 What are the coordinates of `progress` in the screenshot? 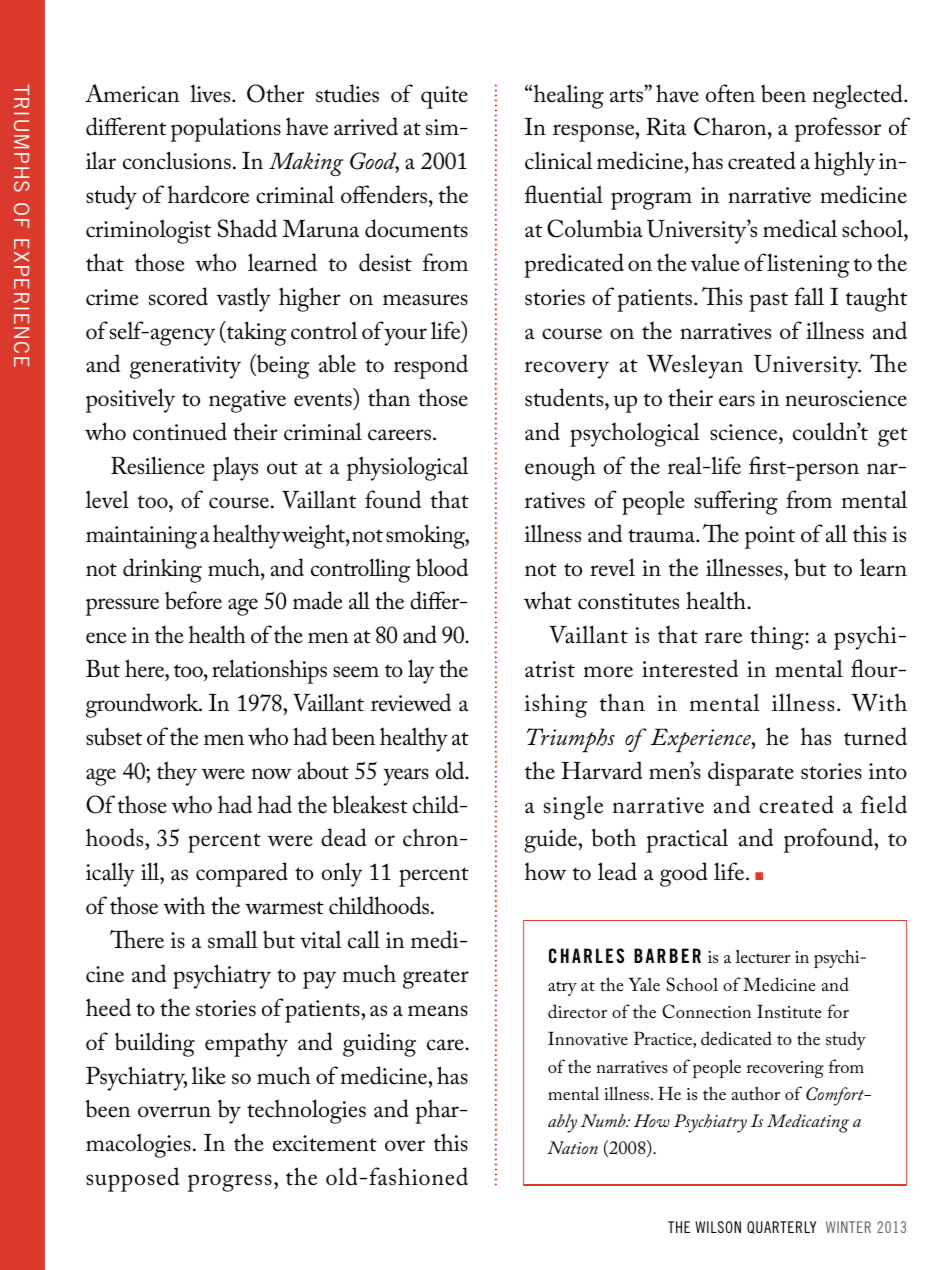 It's located at (230, 1183).
